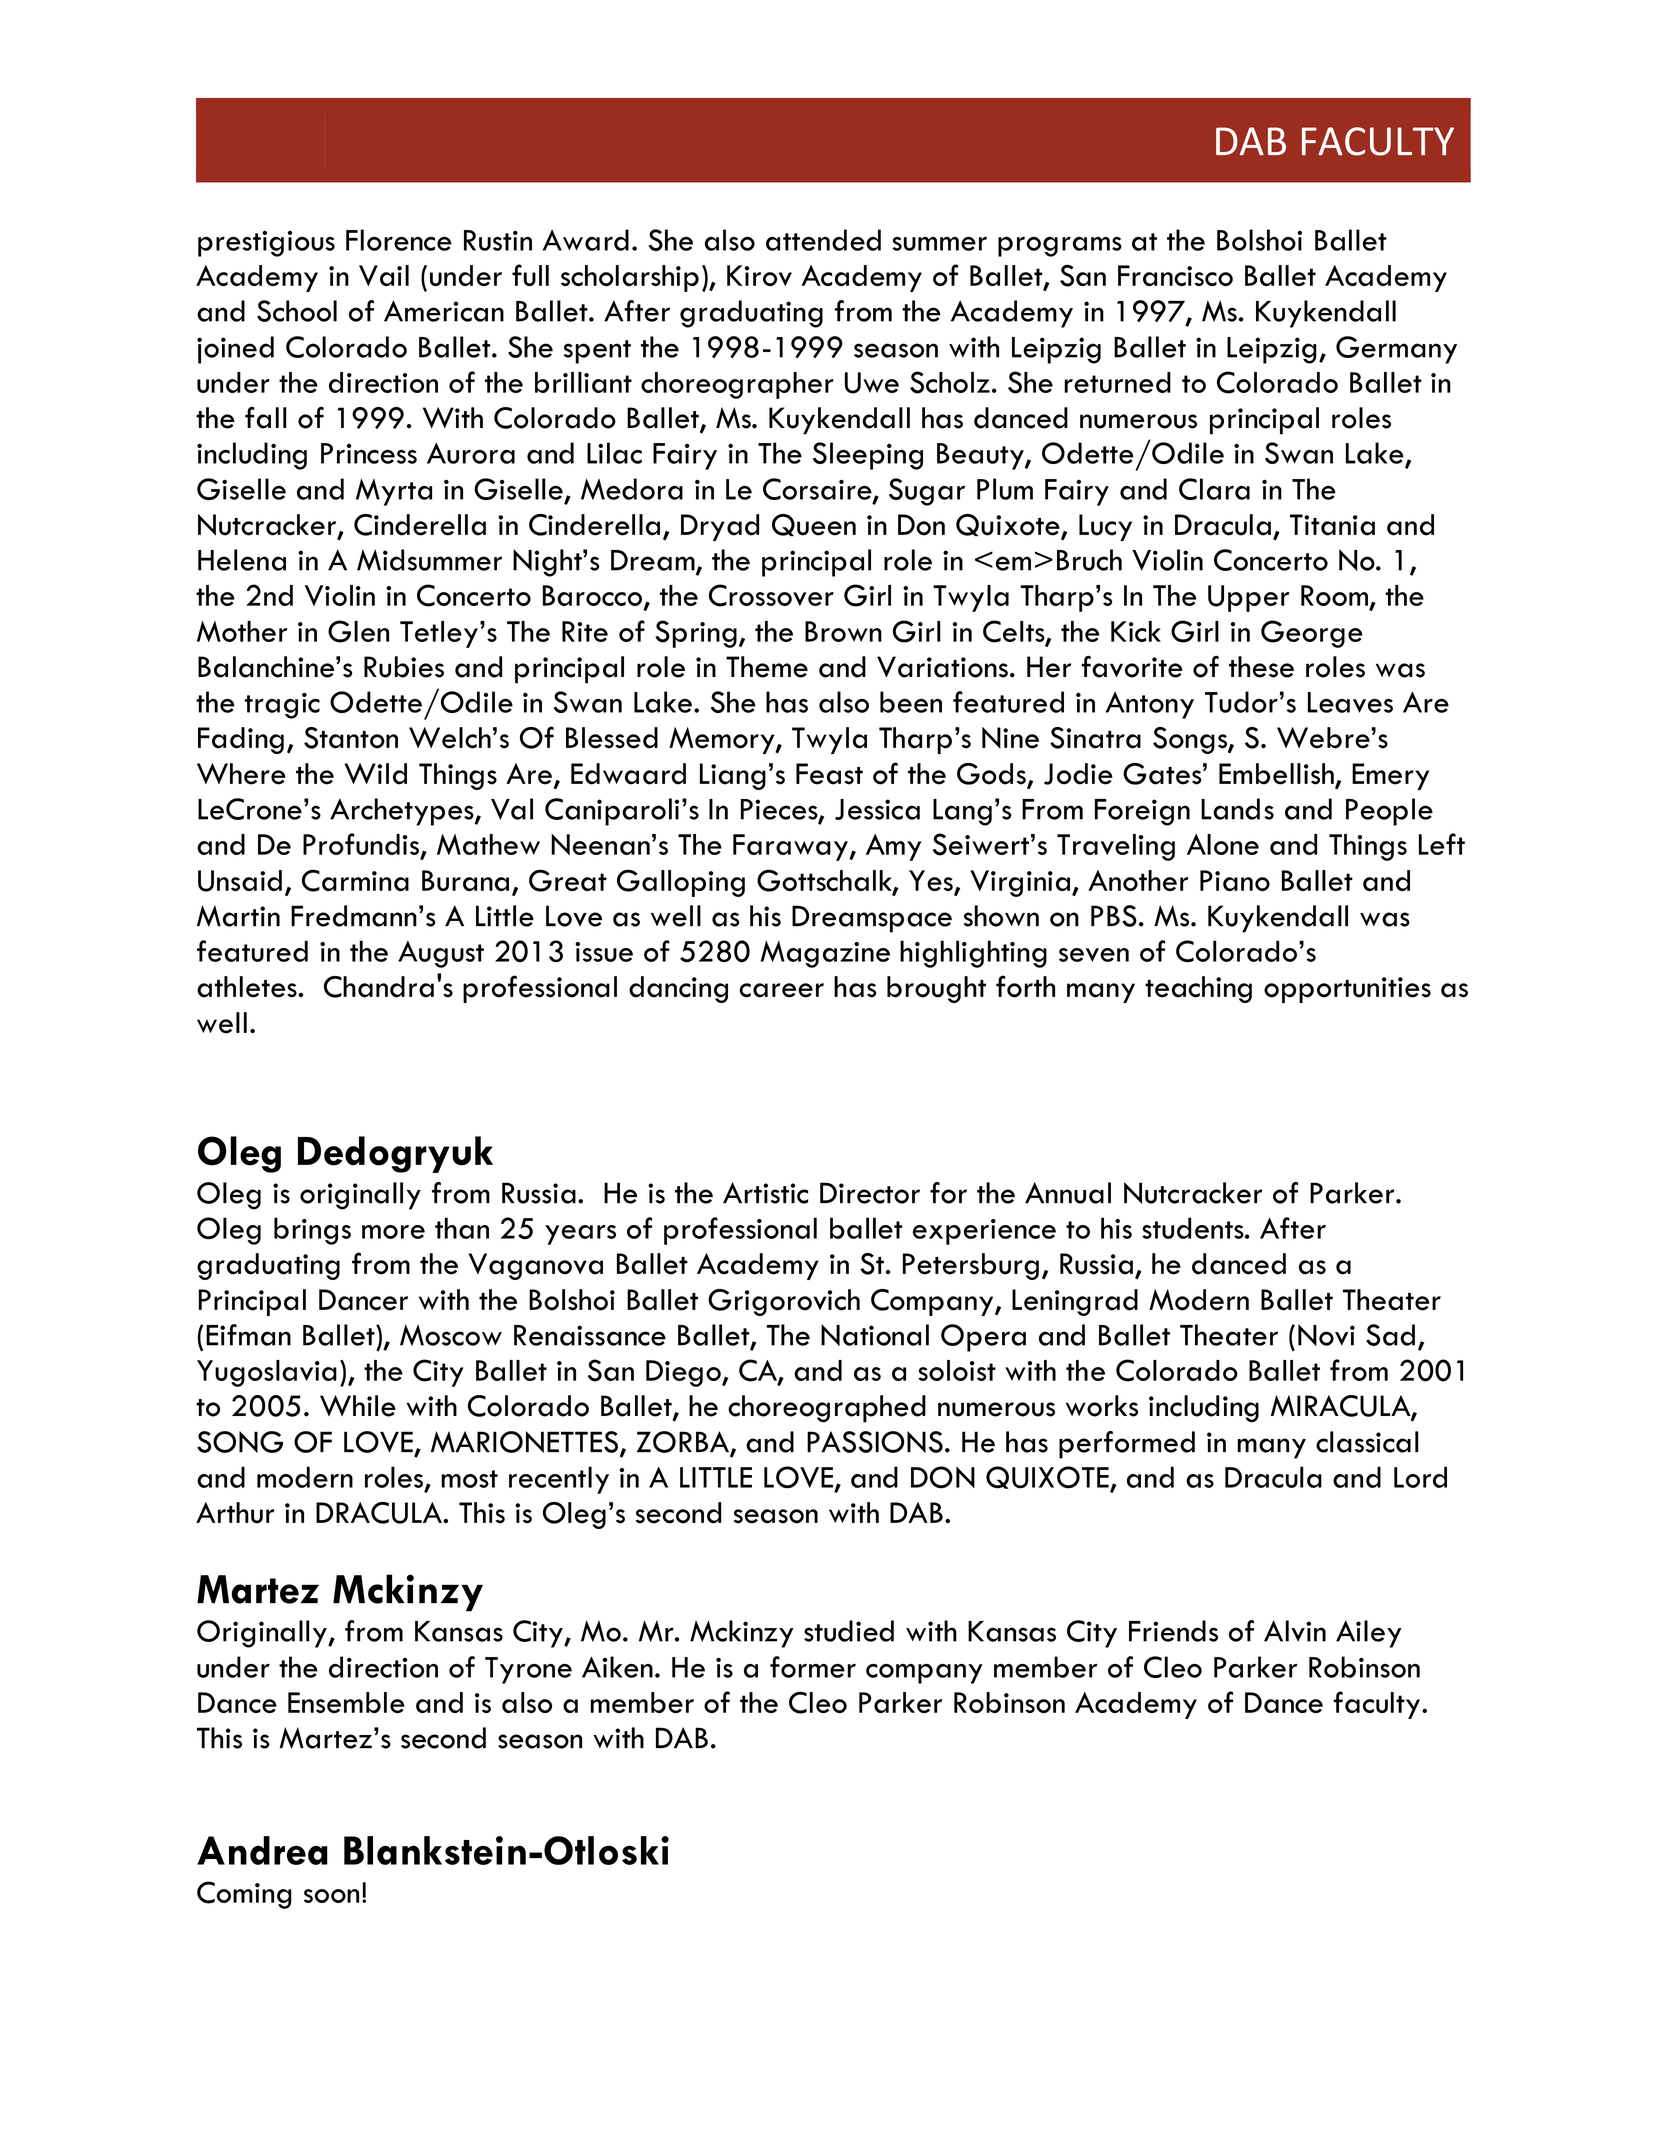  What do you see at coordinates (823, 240) in the screenshot?
I see `attended` at bounding box center [823, 240].
